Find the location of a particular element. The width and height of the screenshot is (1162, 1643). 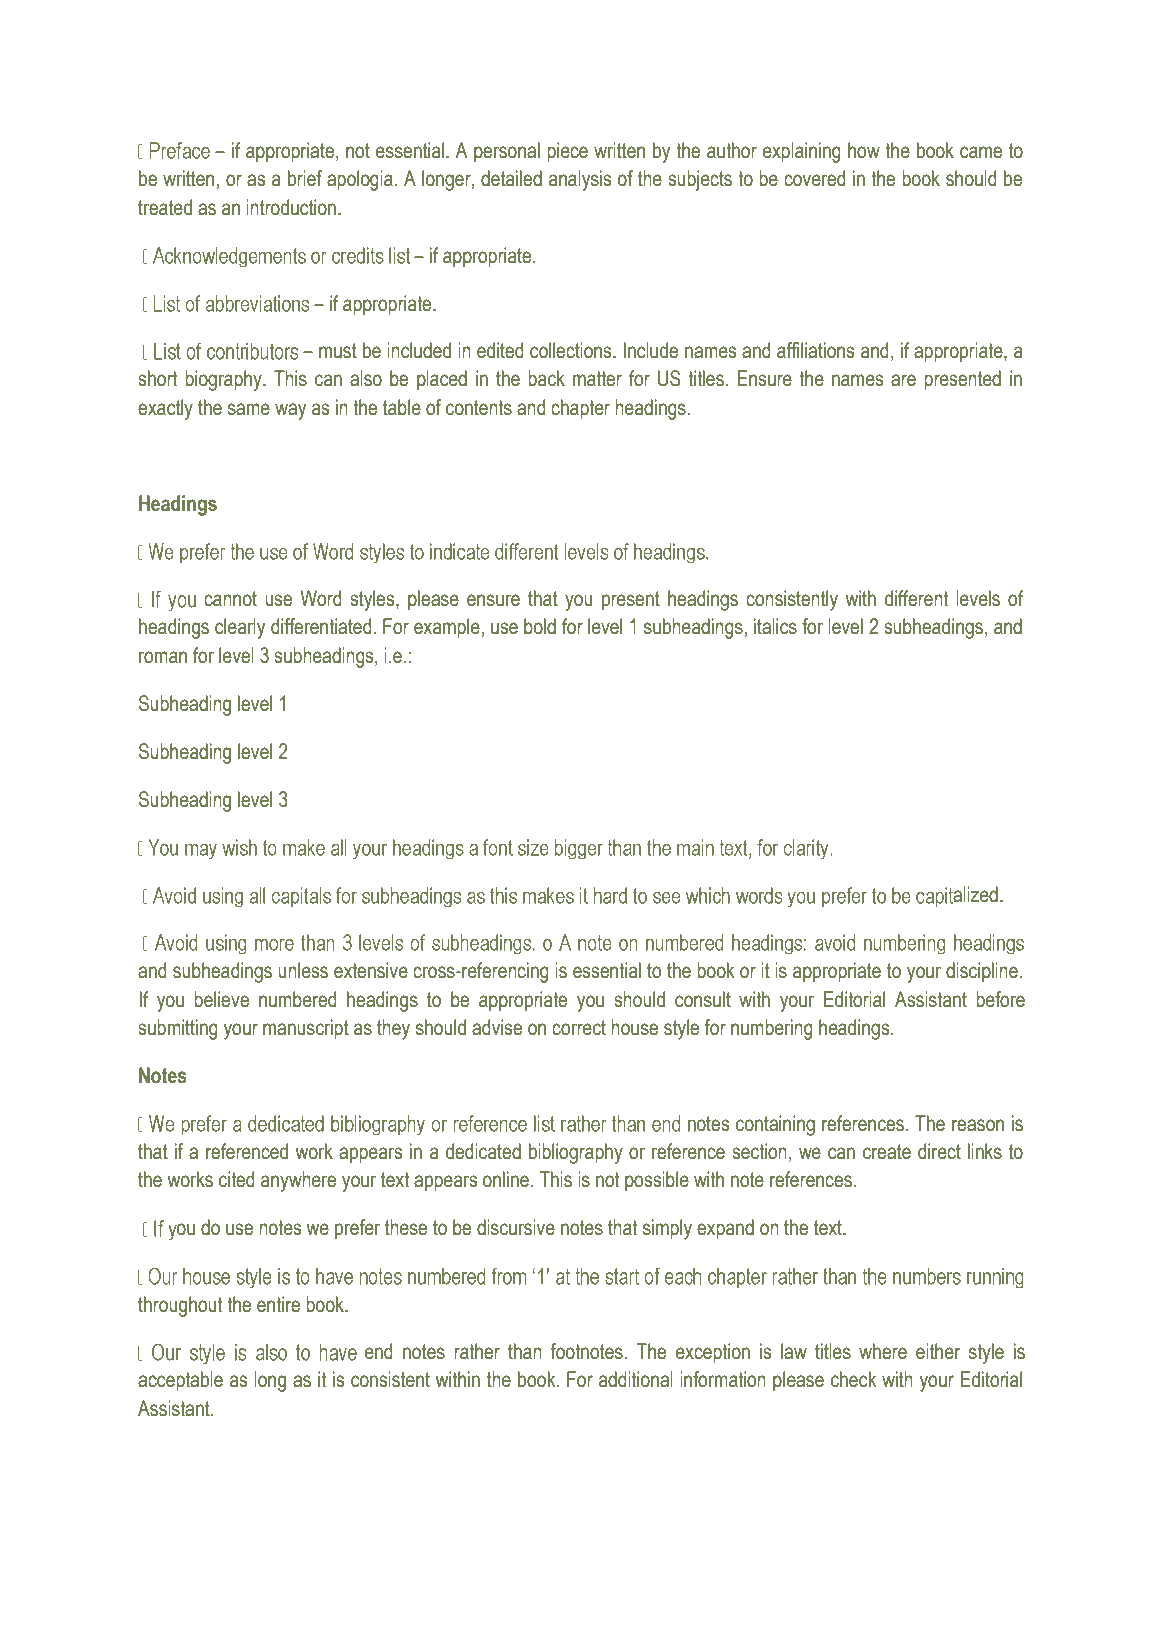

either is located at coordinates (938, 1351).
